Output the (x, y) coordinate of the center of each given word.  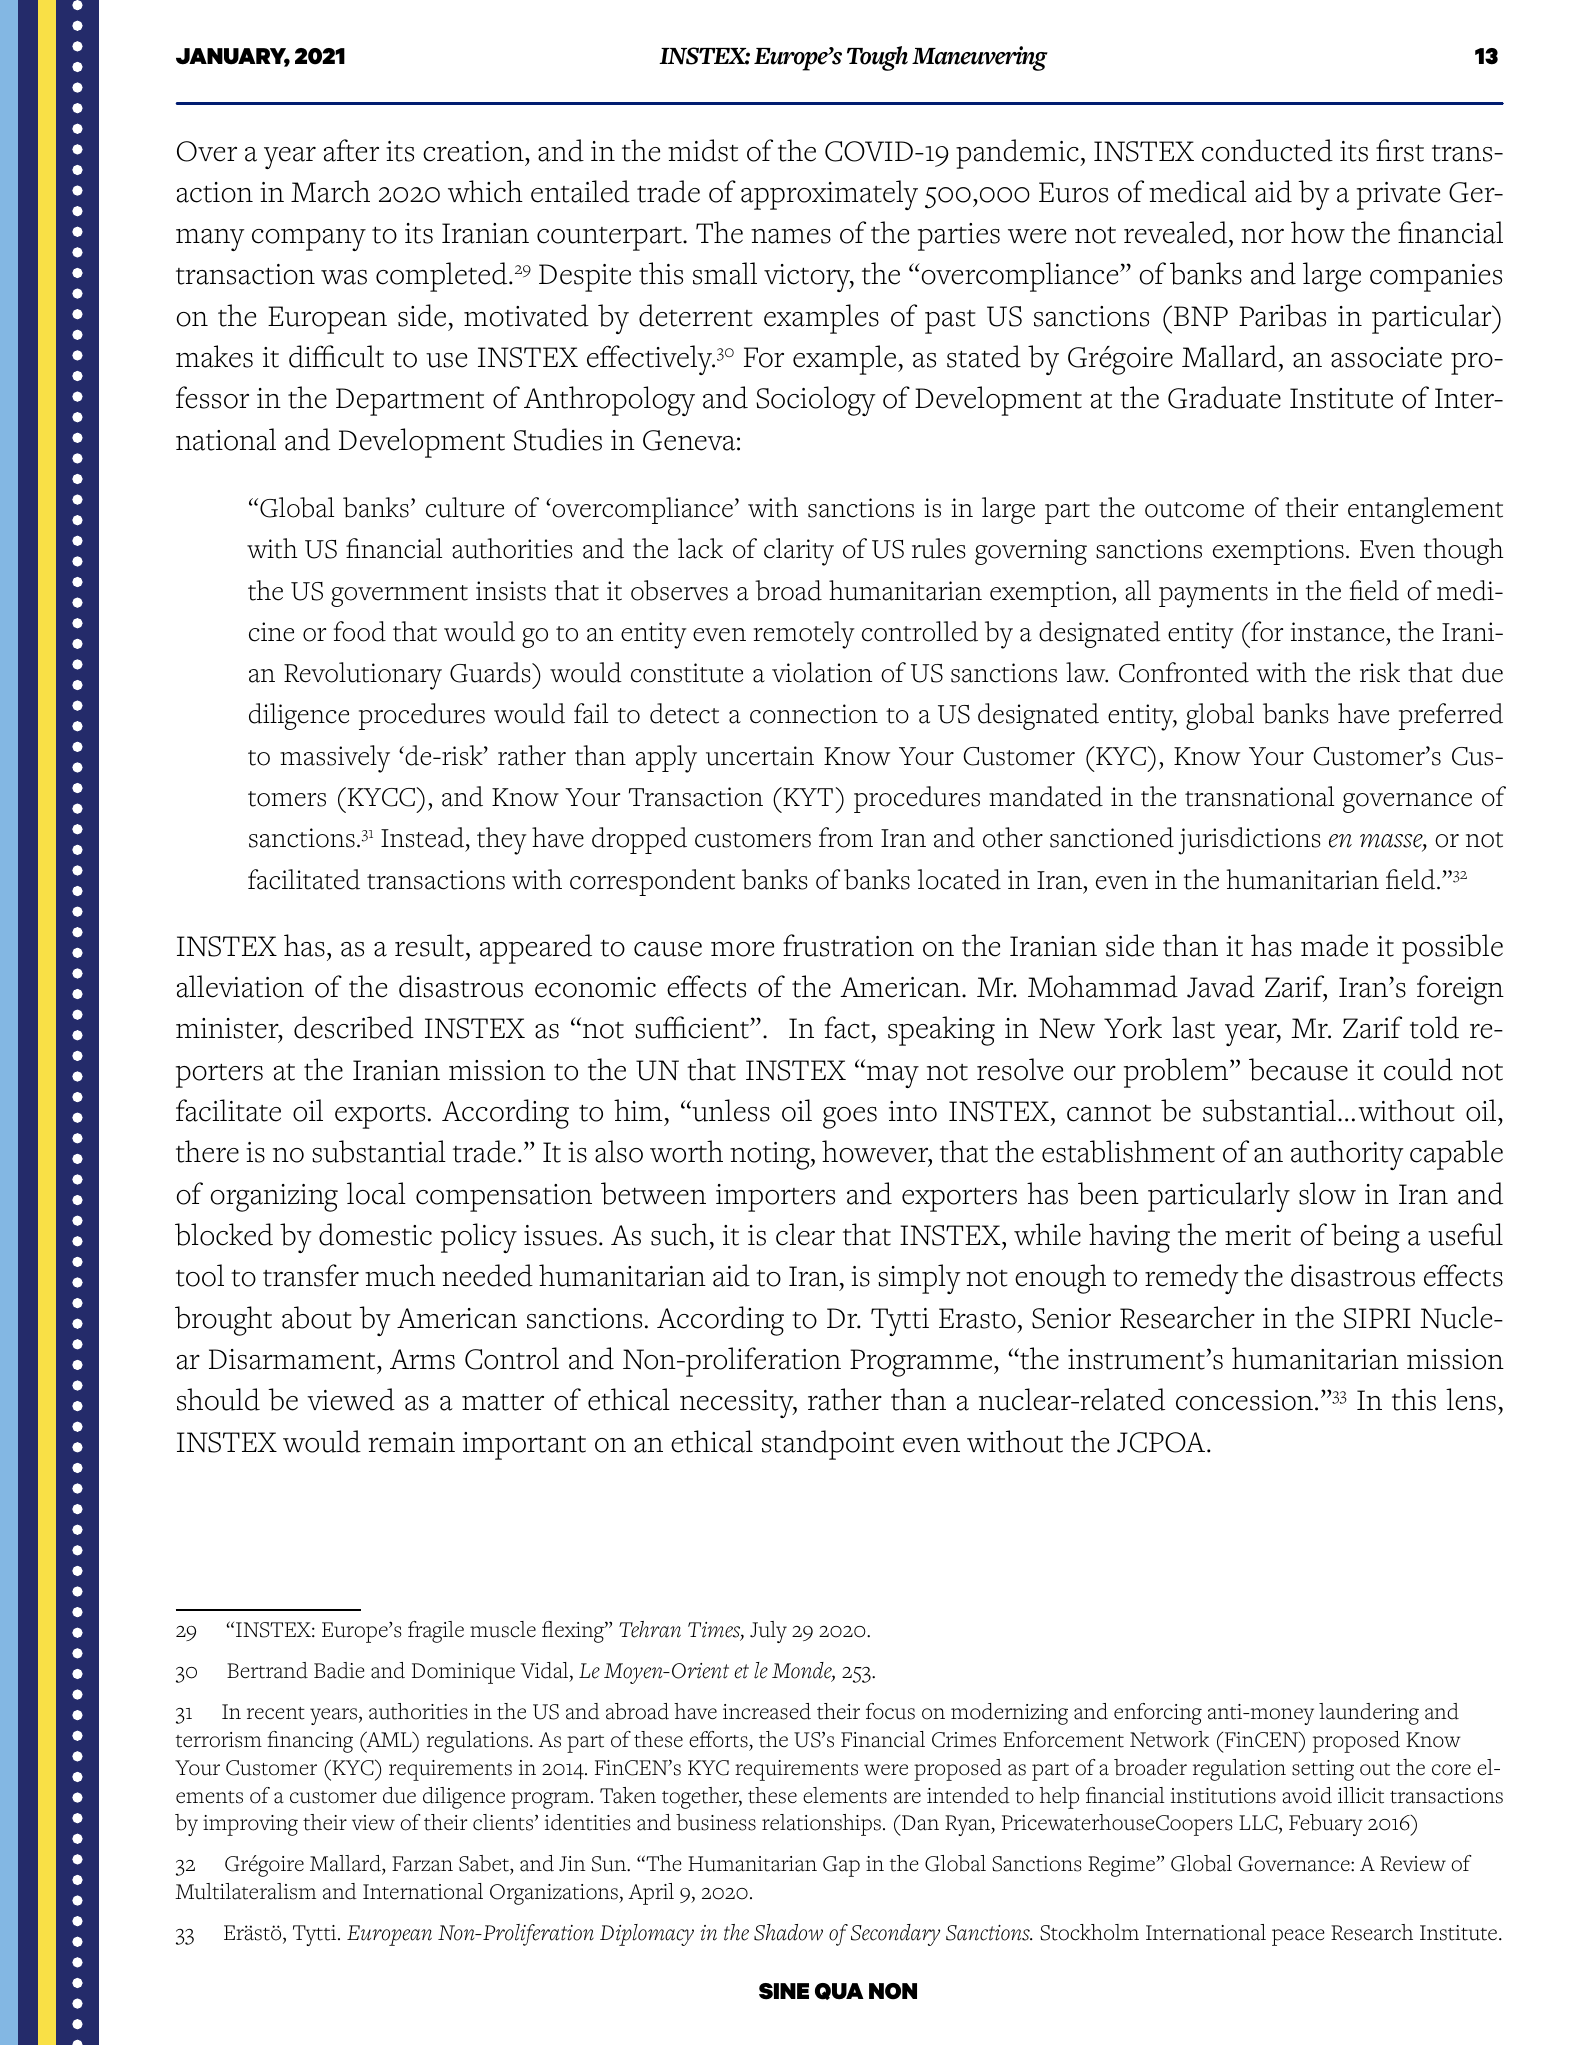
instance (1337, 632)
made (1334, 945)
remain (412, 1442)
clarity (799, 552)
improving (250, 1825)
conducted (1267, 150)
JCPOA (1162, 1442)
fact (847, 1027)
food (359, 631)
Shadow (788, 1932)
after (351, 150)
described (354, 1027)
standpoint (828, 1445)
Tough (877, 58)
